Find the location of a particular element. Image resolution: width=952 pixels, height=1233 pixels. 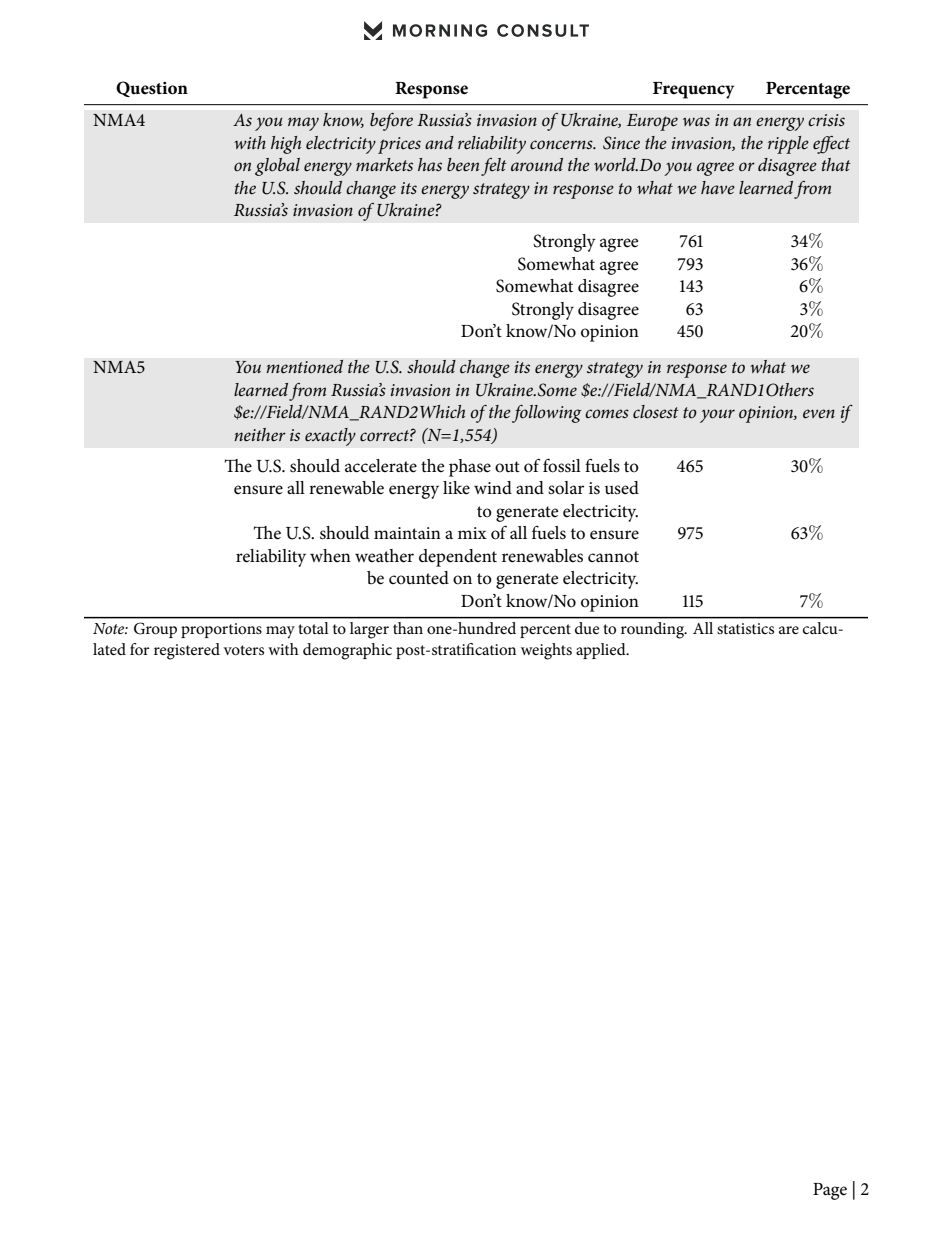

statistics is located at coordinates (745, 628).
